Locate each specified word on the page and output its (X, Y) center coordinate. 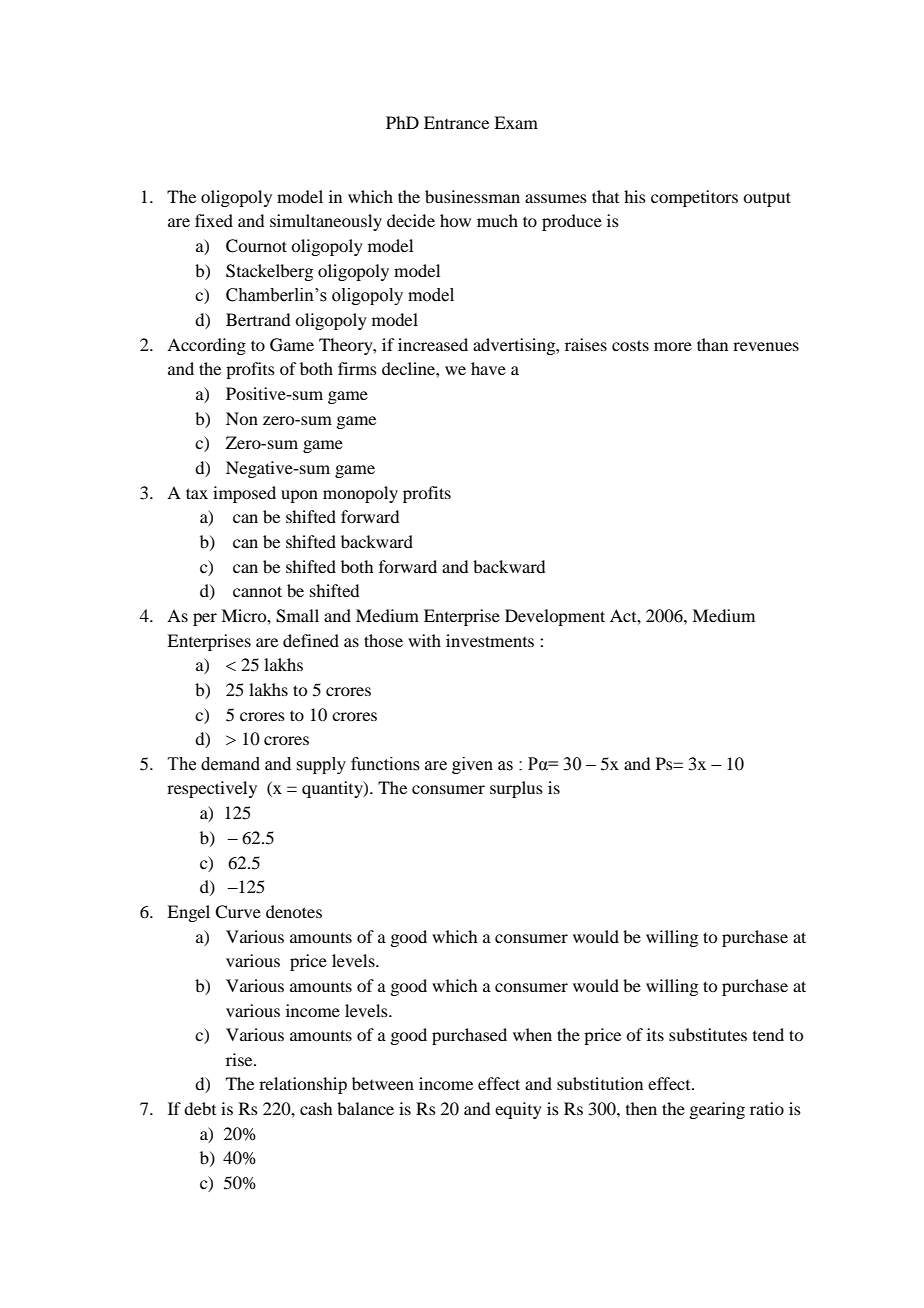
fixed (214, 220)
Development (555, 617)
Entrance (456, 122)
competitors (694, 198)
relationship (303, 1085)
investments (490, 640)
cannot (257, 591)
